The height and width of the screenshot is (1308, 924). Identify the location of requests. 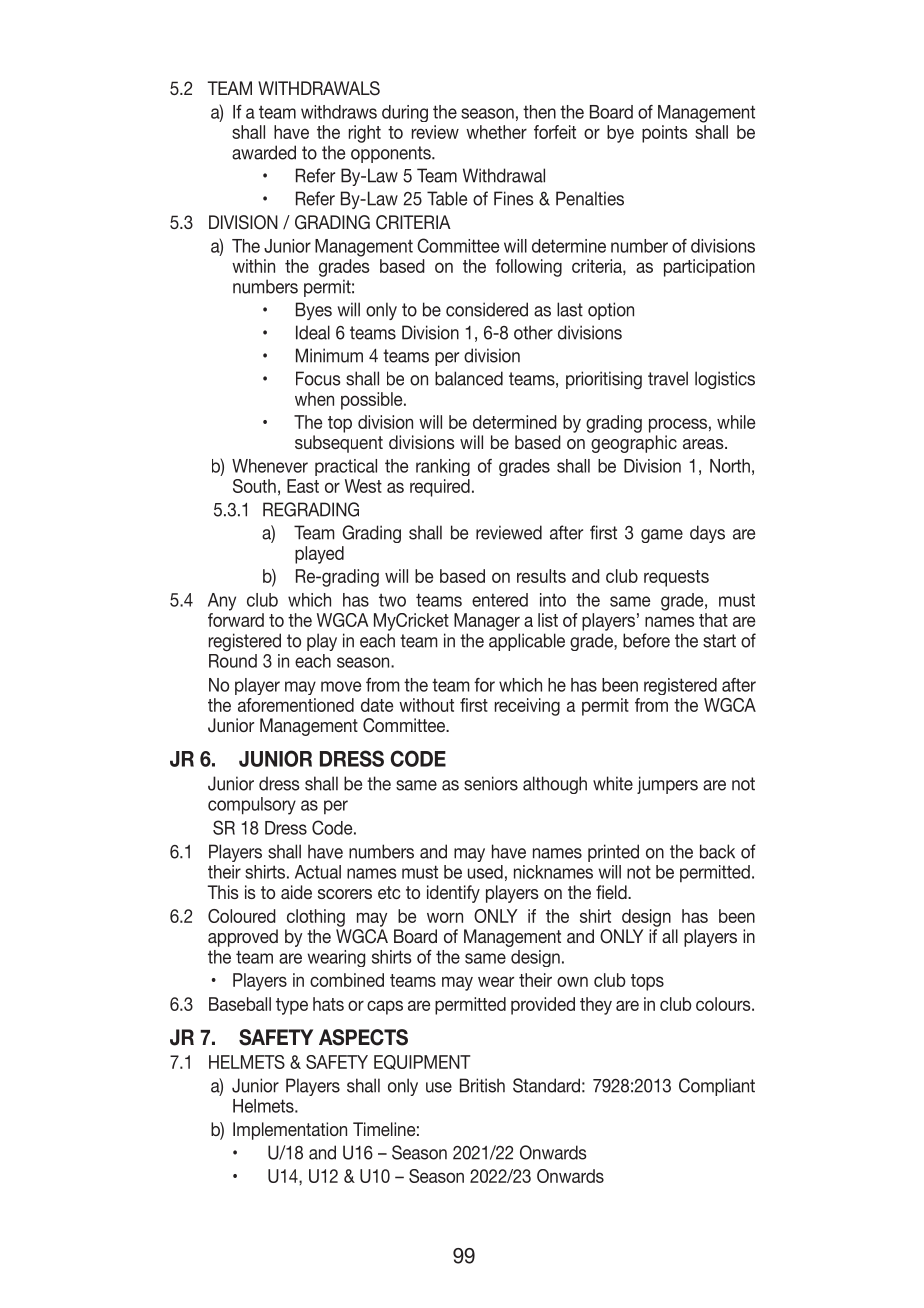
(676, 578).
